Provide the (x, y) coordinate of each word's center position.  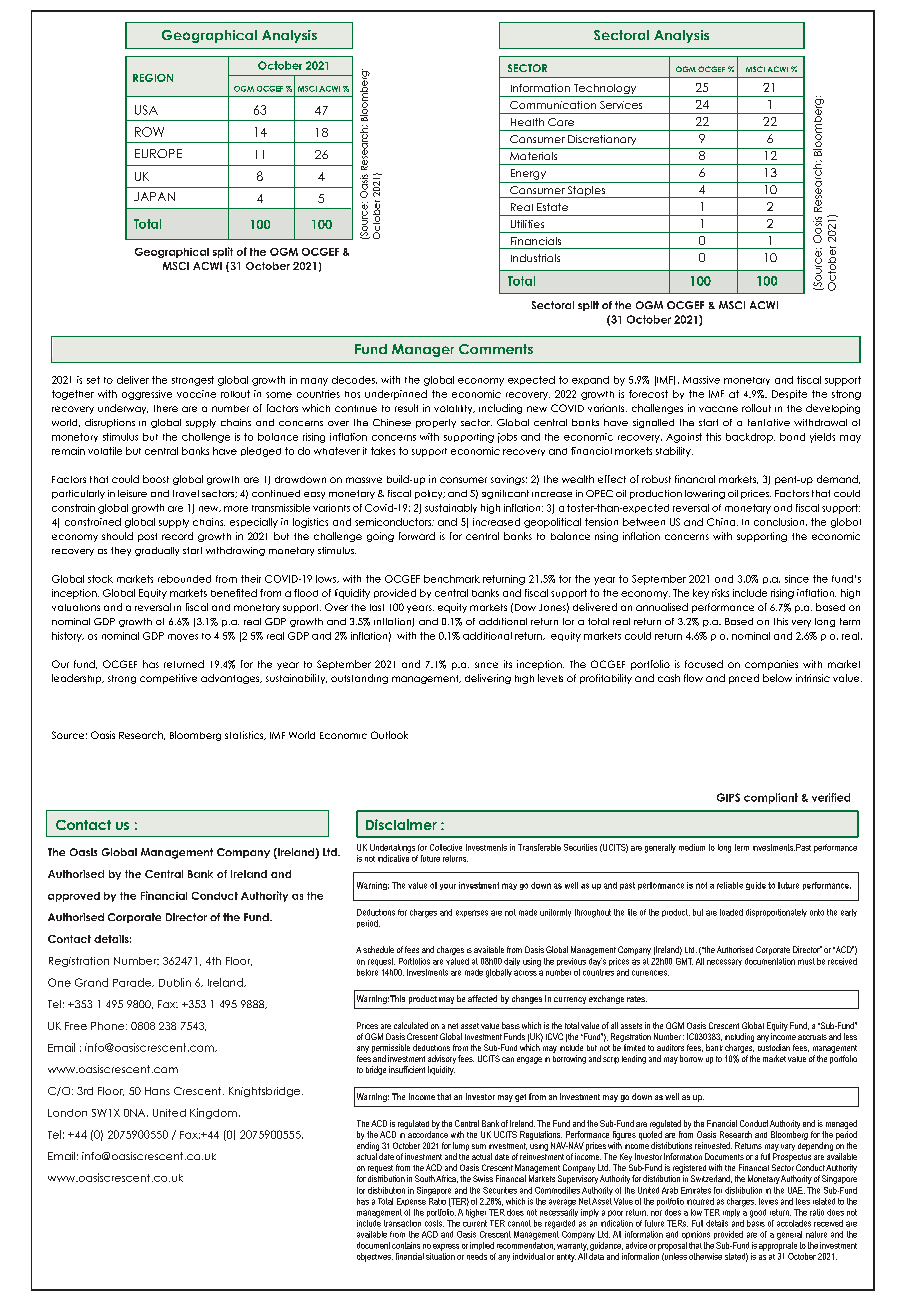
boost (156, 479)
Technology (605, 90)
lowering (705, 494)
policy (430, 494)
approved (74, 897)
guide (756, 886)
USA (146, 110)
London (67, 1113)
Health (527, 122)
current (475, 1222)
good (758, 1213)
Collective (446, 847)
